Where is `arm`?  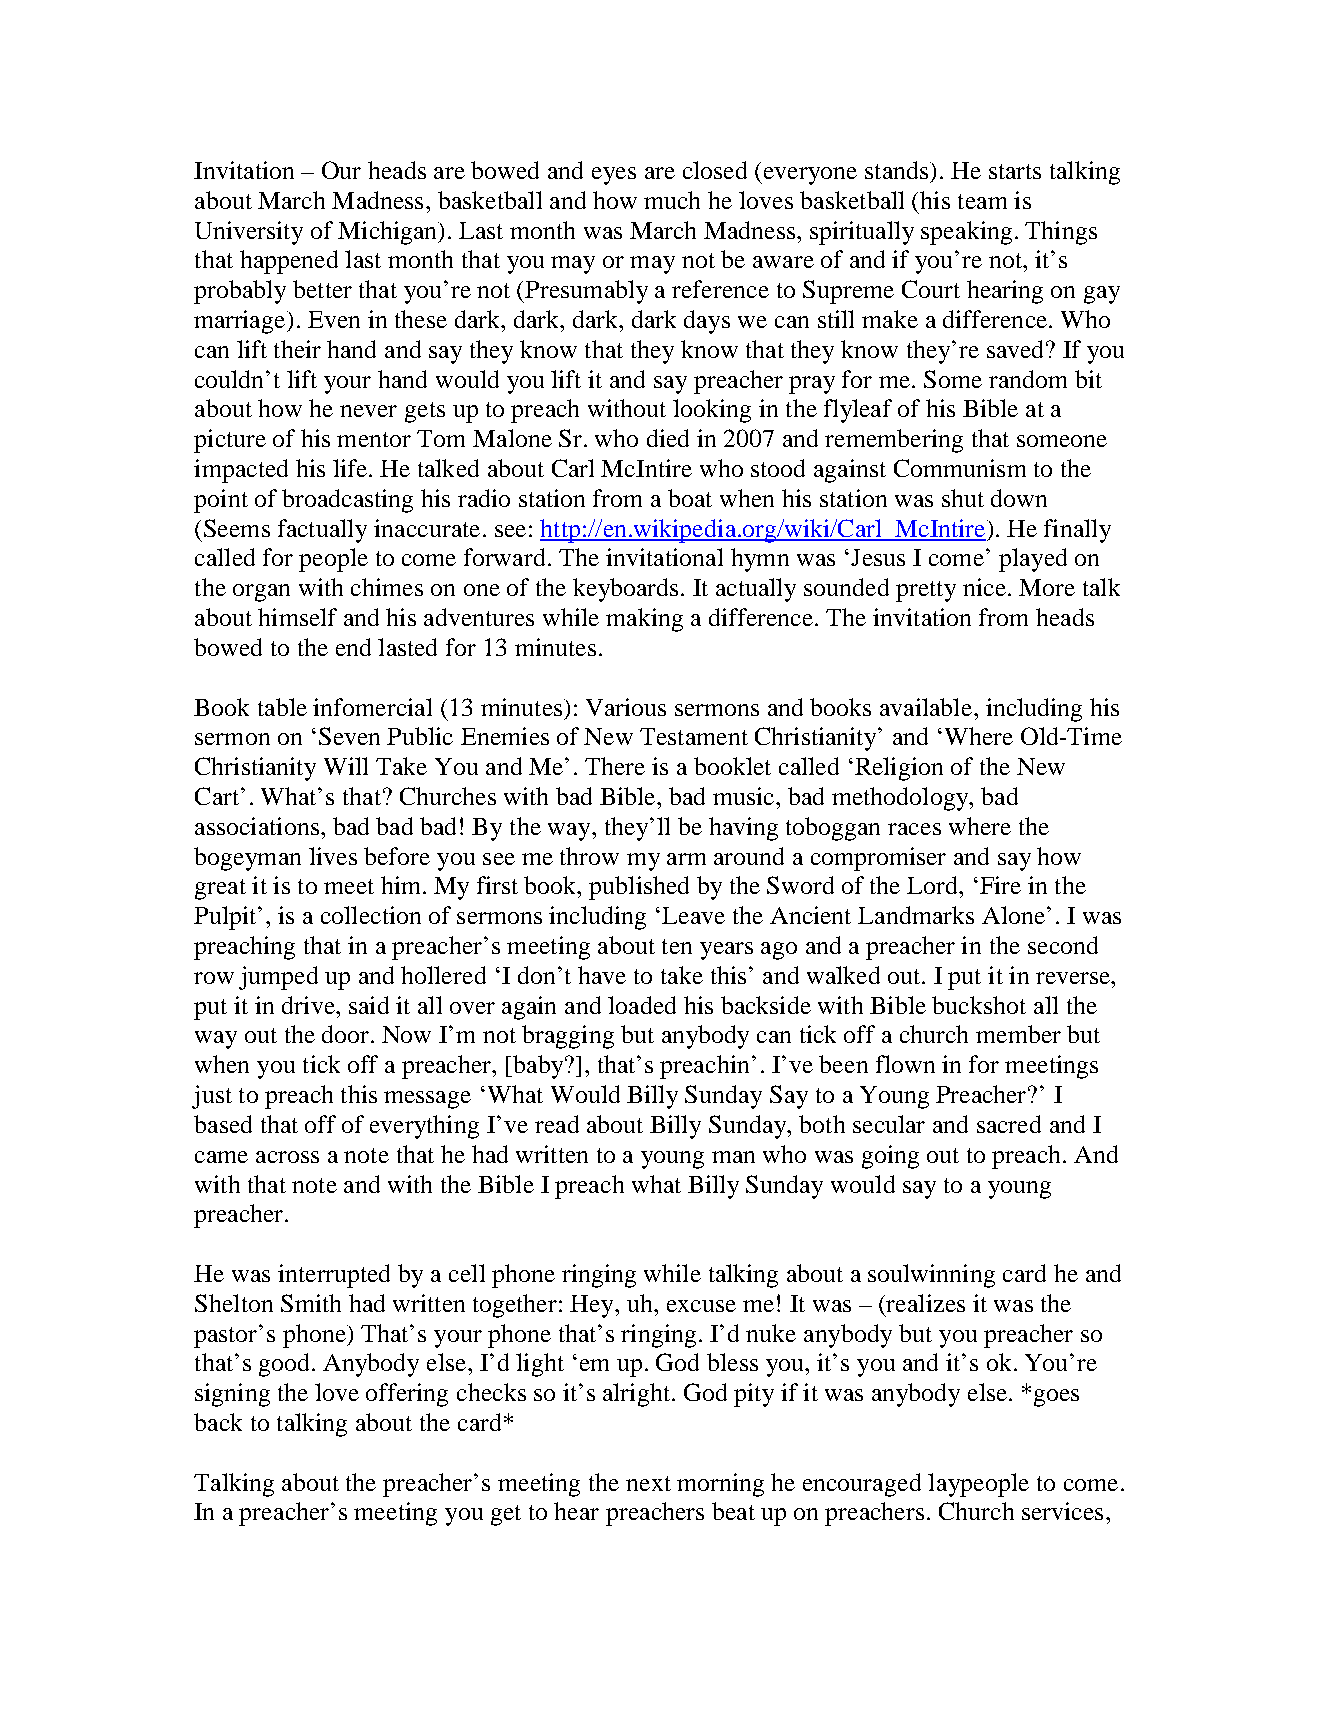
arm is located at coordinates (686, 859).
